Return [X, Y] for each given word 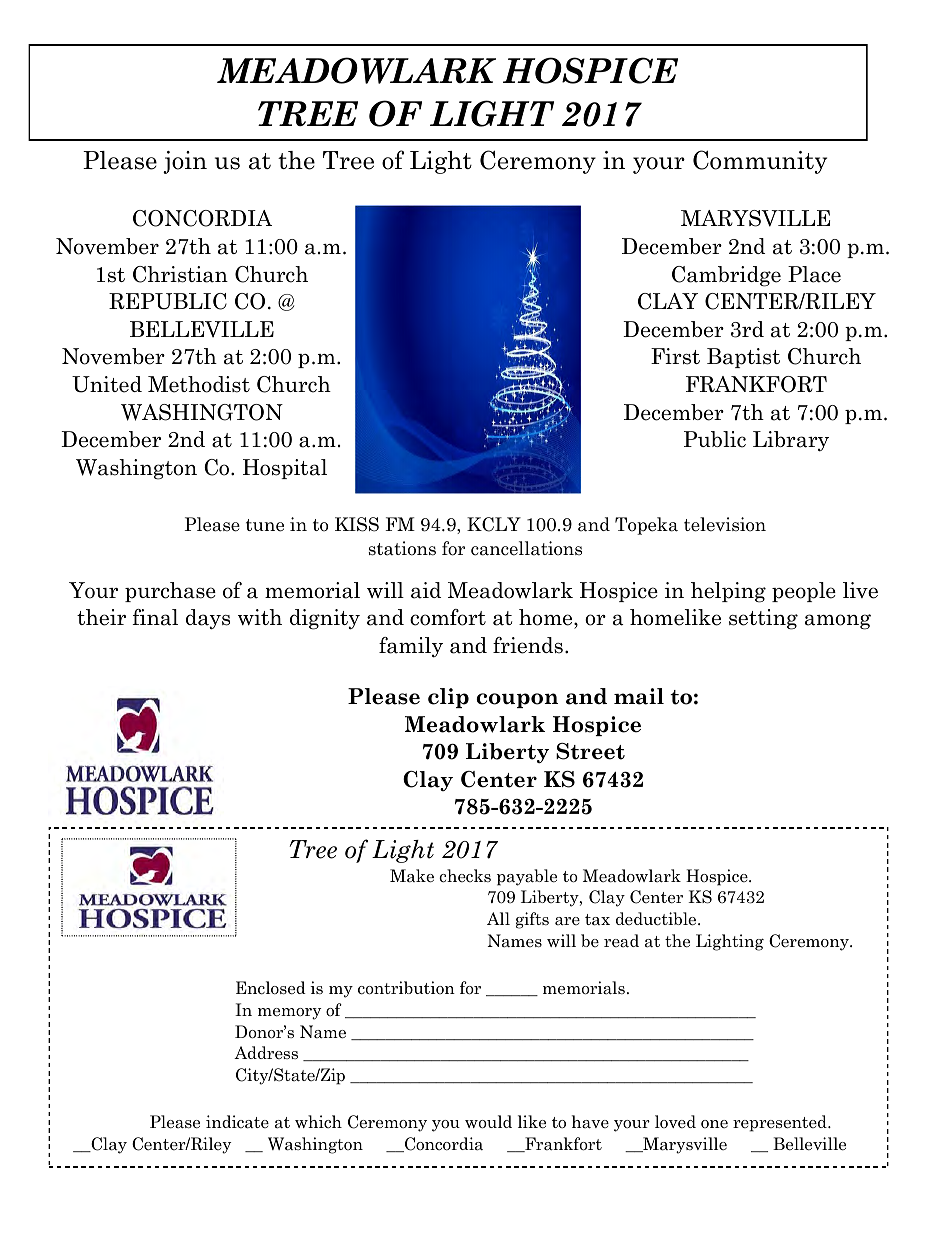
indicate [237, 1122]
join [185, 162]
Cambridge [726, 276]
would [488, 1122]
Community [760, 162]
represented [781, 1123]
